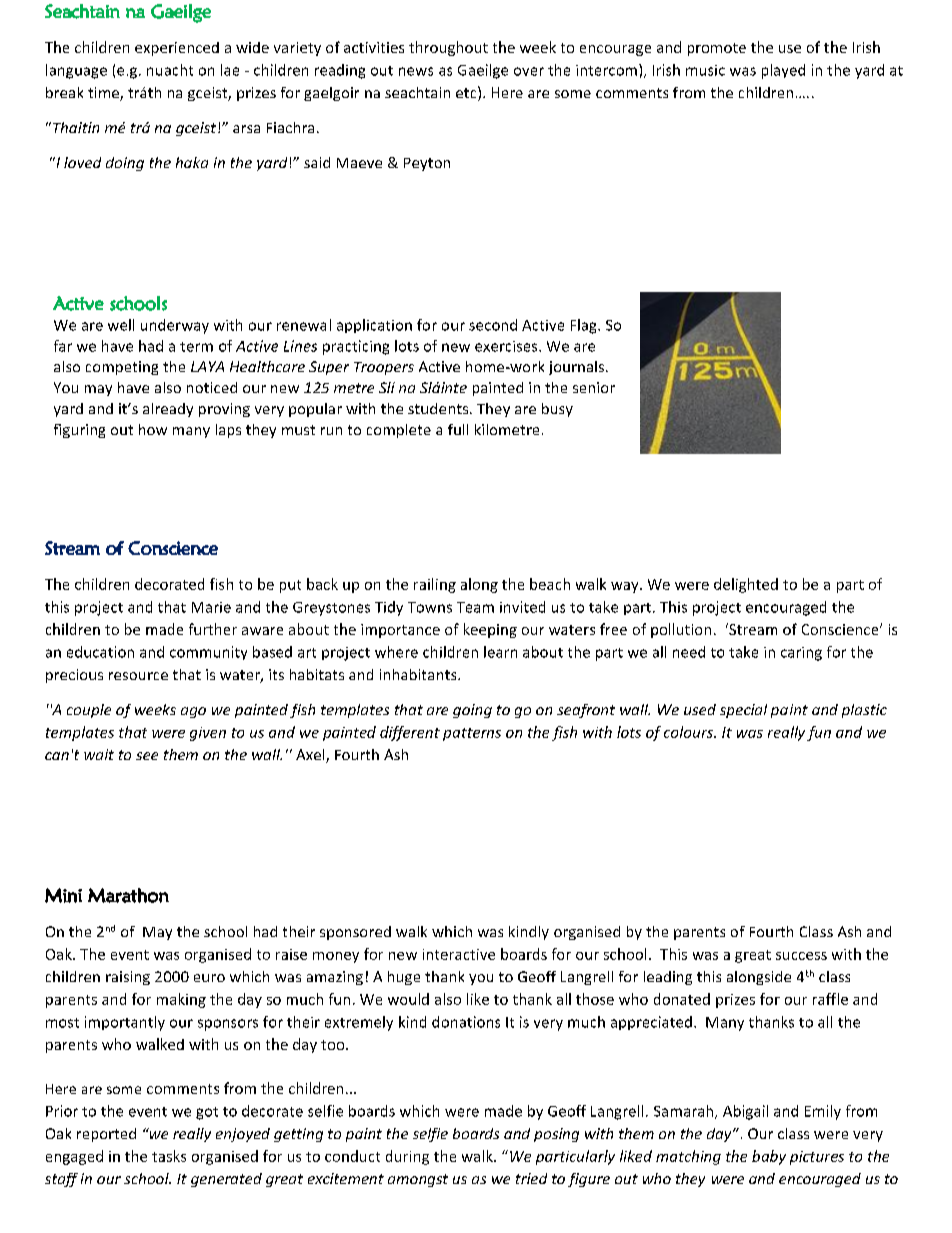 Image resolution: width=952 pixels, height=1233 pixels. I want to click on full, so click(458, 429).
